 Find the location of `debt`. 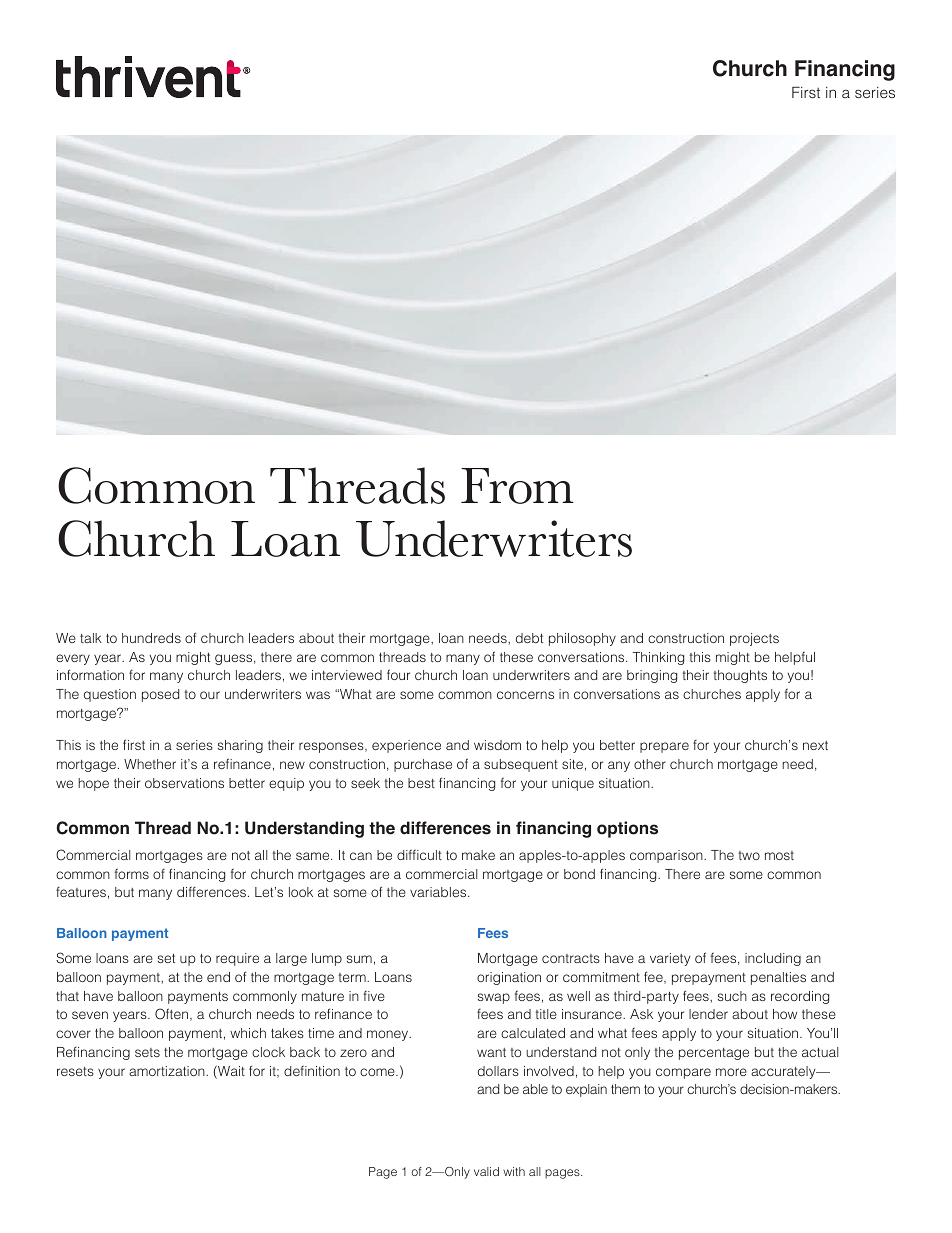

debt is located at coordinates (529, 638).
